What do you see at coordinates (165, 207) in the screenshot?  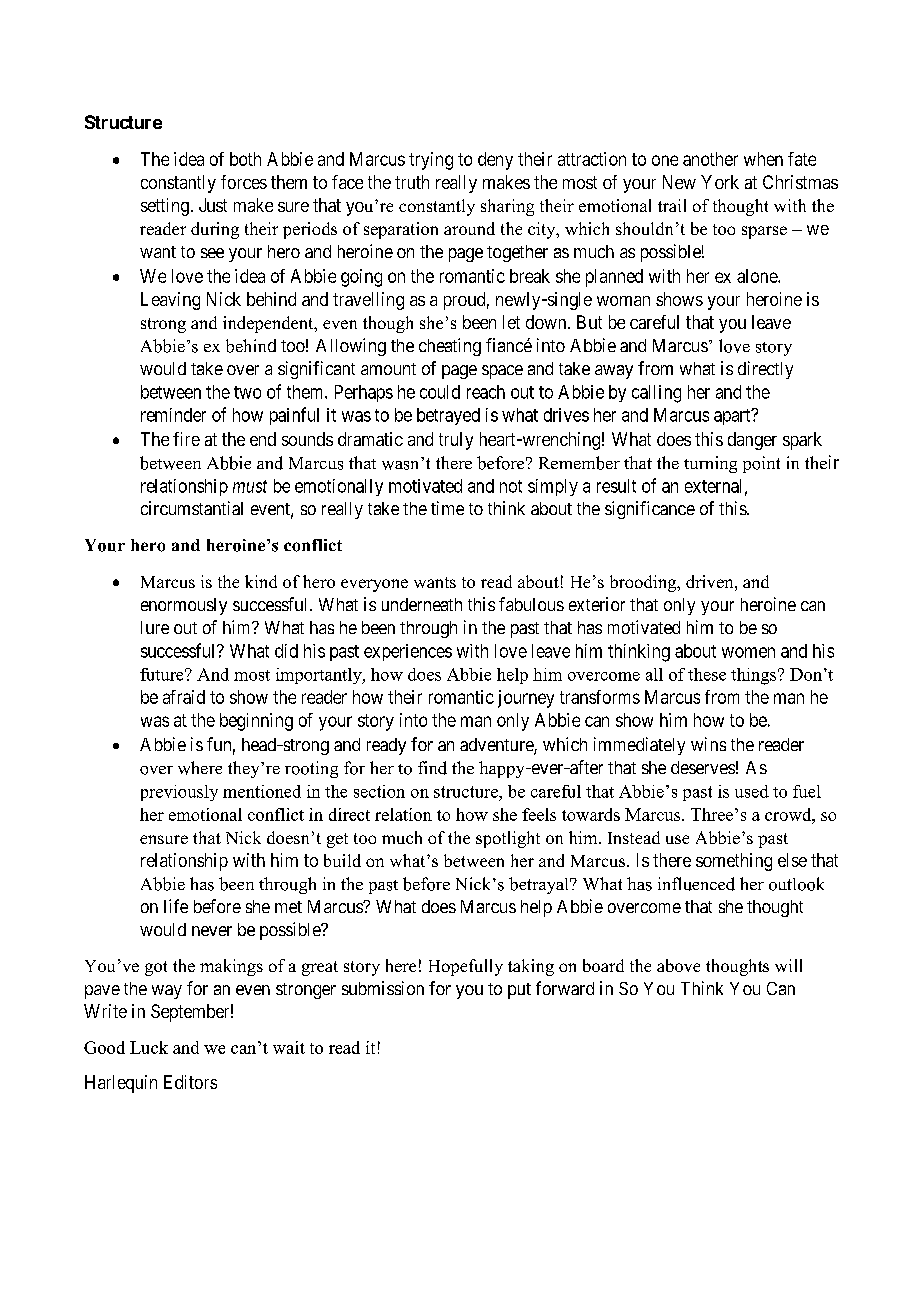 I see `setting` at bounding box center [165, 207].
